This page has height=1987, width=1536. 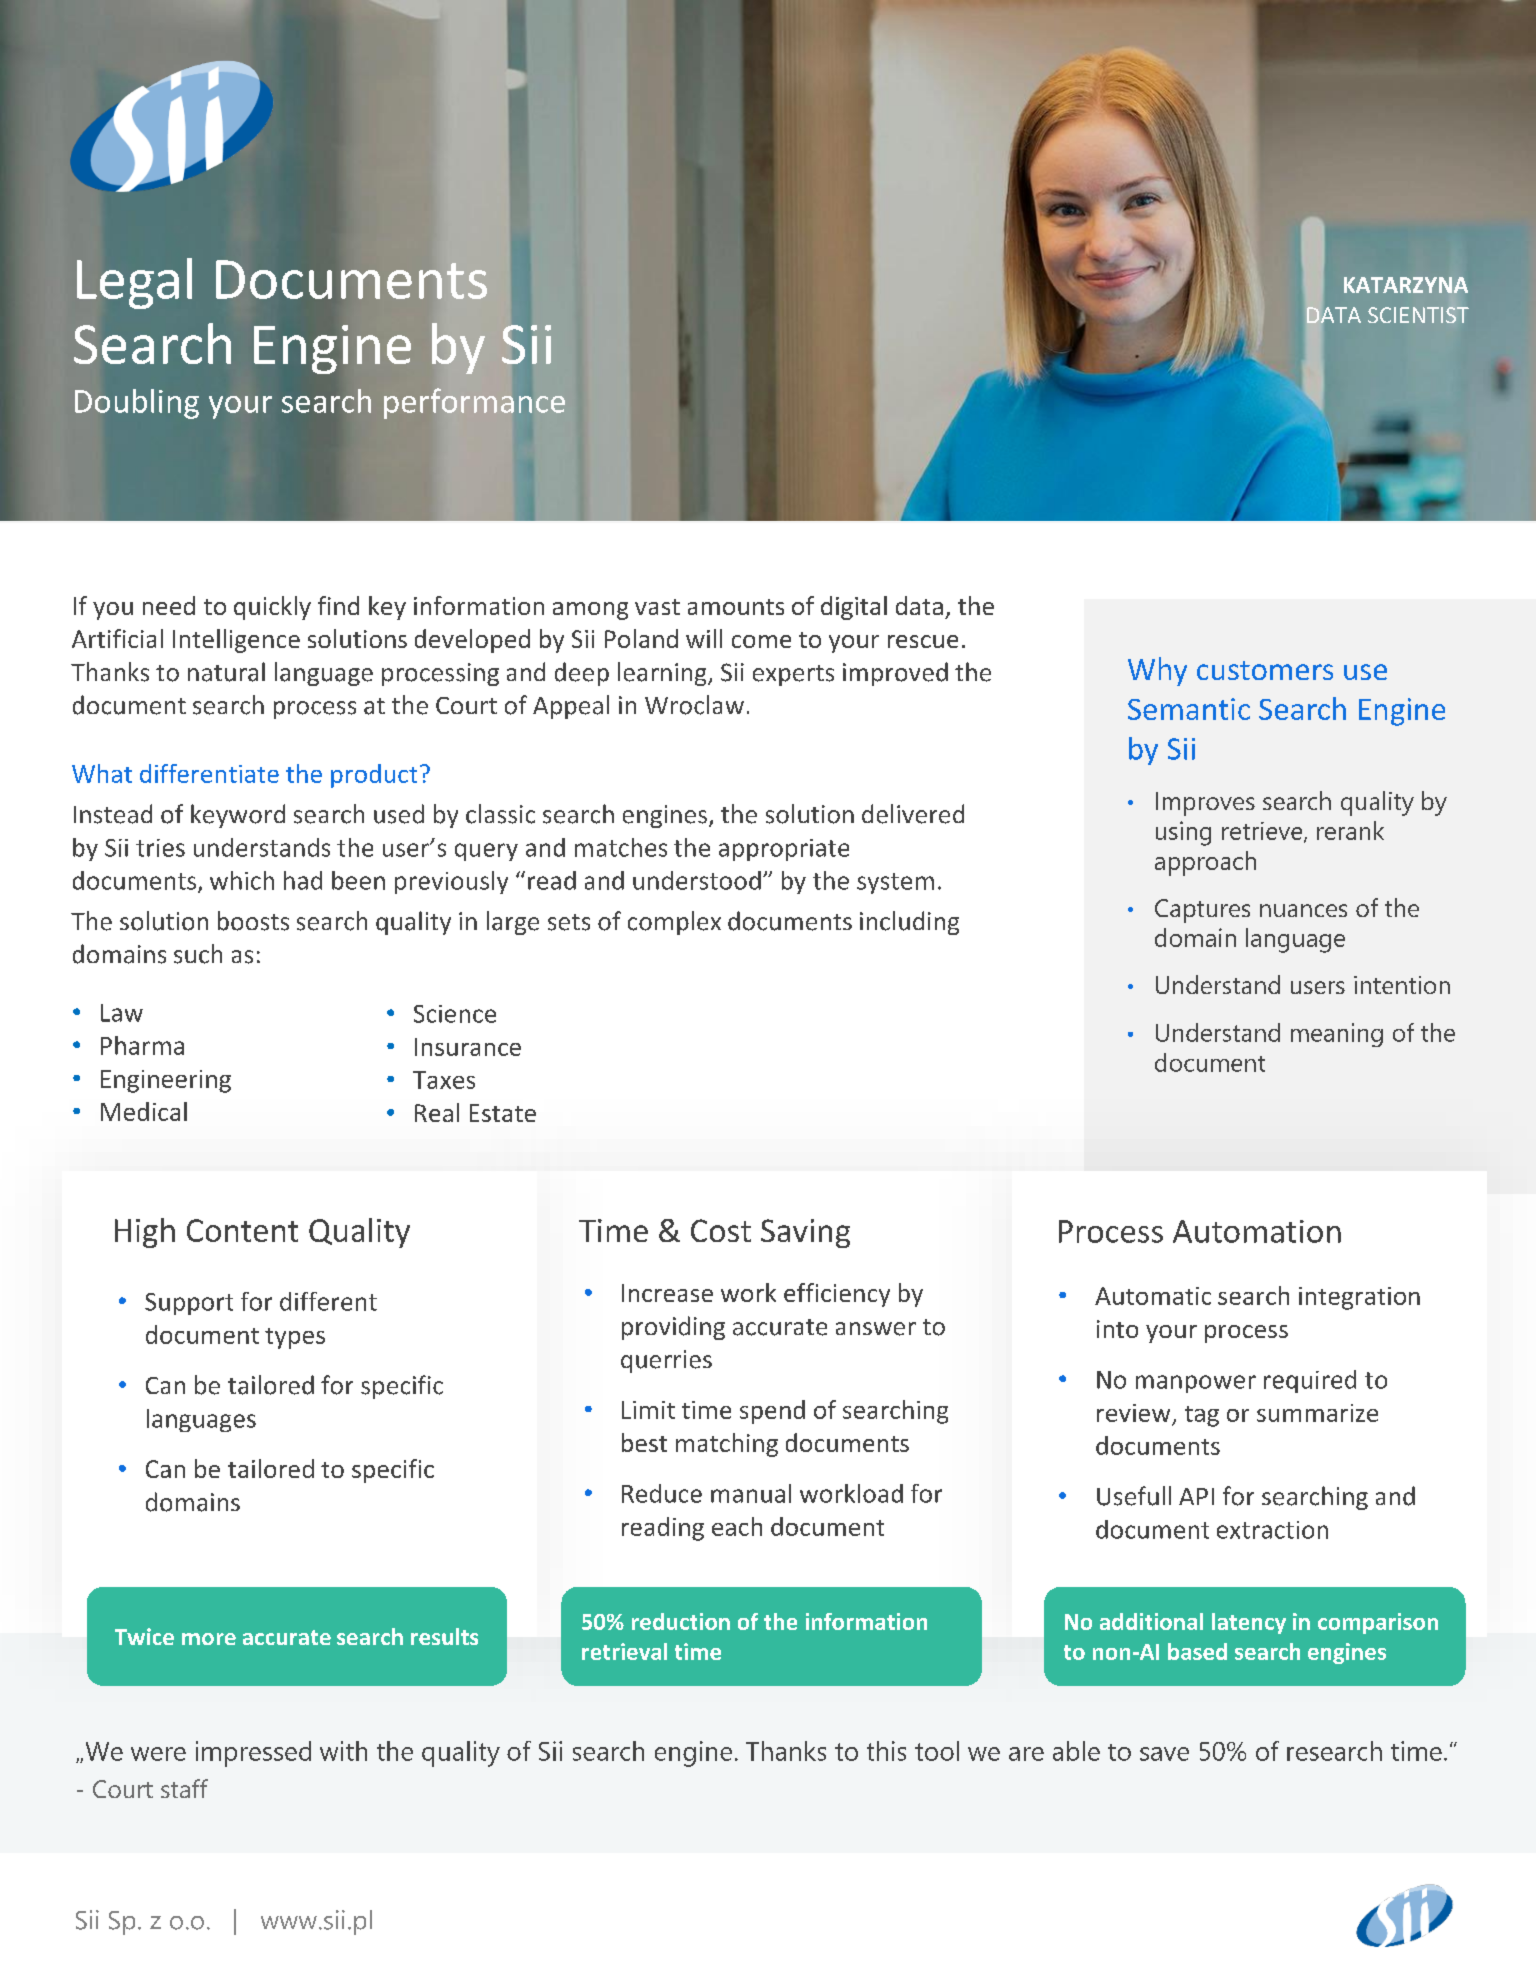 What do you see at coordinates (772, 1412) in the page?
I see `spend` at bounding box center [772, 1412].
